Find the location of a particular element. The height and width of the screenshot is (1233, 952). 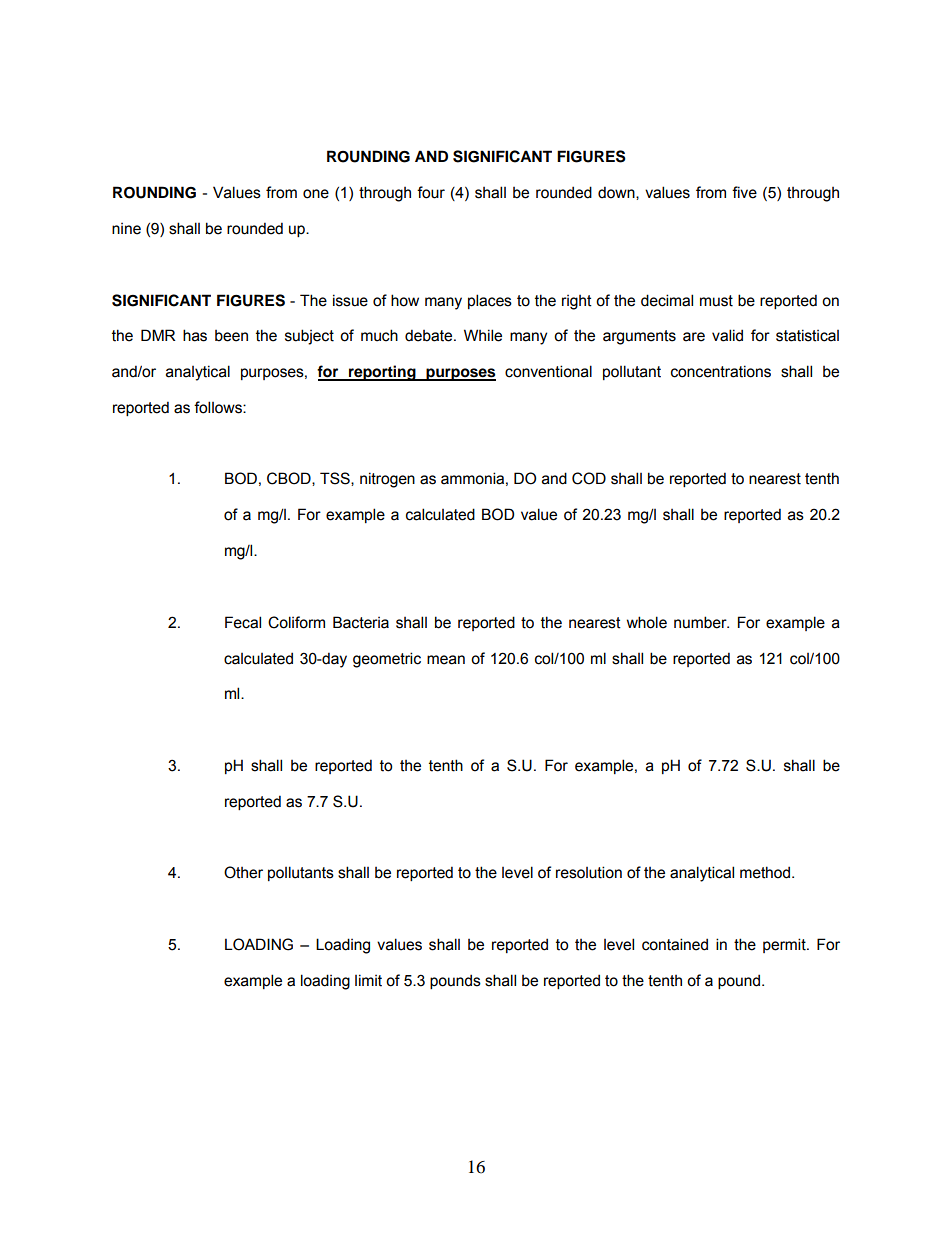

number is located at coordinates (701, 622).
